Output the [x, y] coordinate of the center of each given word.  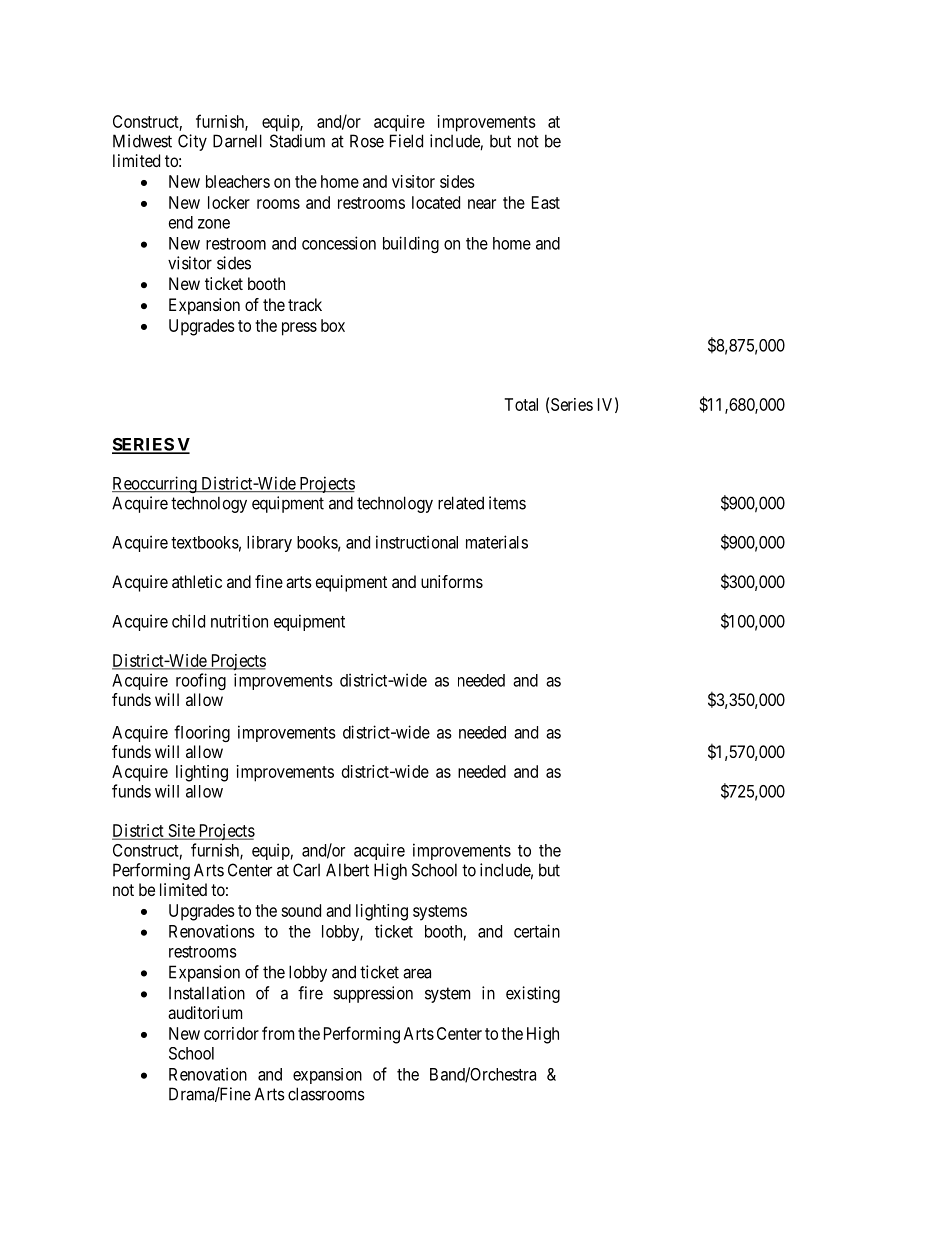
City [192, 142]
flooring [202, 733]
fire [310, 993]
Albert [347, 870]
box [333, 325]
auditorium [205, 1012]
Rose [367, 141]
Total [521, 404]
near [482, 204]
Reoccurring [155, 484]
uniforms [452, 581]
